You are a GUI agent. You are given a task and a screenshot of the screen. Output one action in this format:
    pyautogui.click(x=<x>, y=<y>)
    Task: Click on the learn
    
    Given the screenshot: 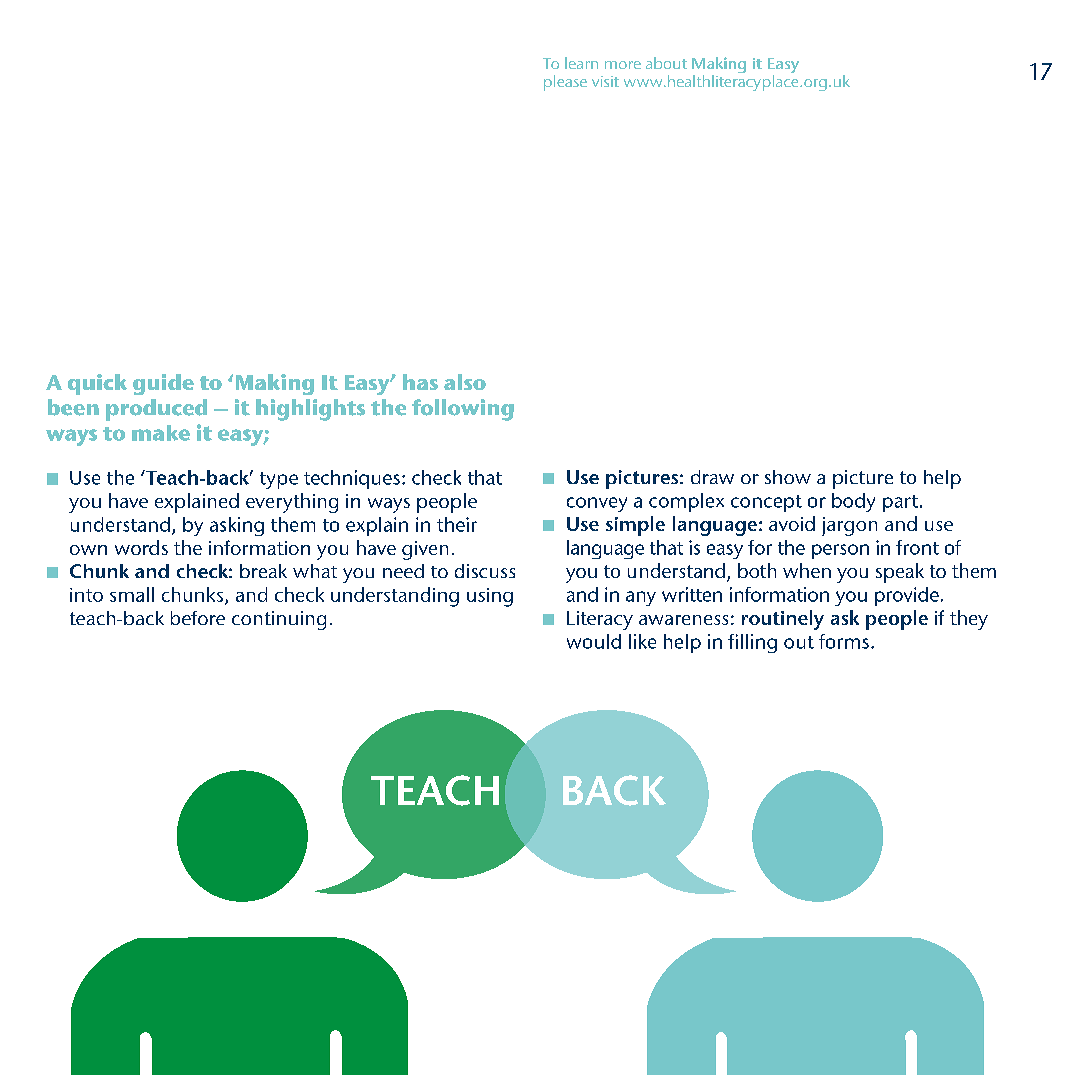 What is the action you would take?
    pyautogui.click(x=581, y=63)
